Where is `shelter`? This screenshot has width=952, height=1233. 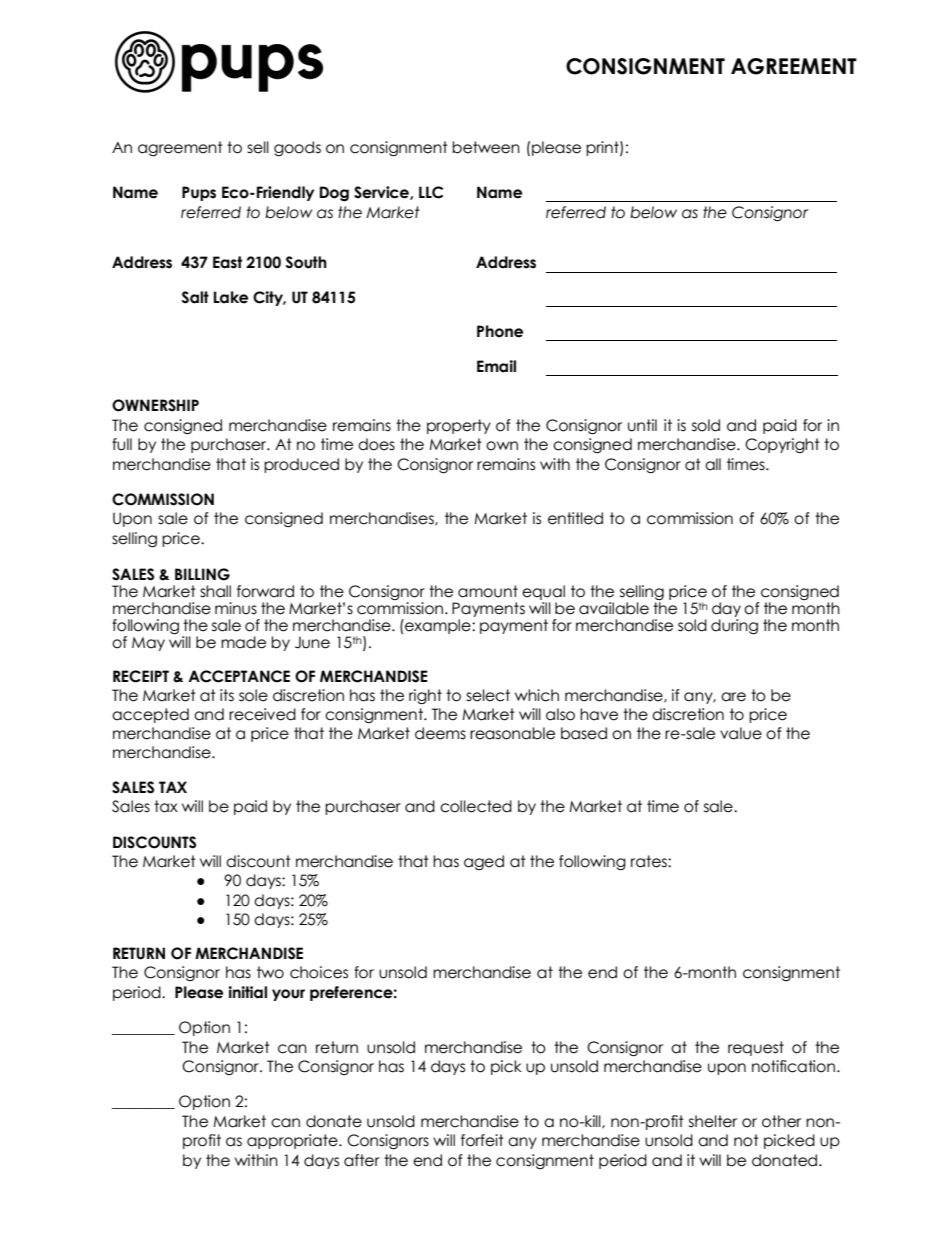
shelter is located at coordinates (713, 1121).
